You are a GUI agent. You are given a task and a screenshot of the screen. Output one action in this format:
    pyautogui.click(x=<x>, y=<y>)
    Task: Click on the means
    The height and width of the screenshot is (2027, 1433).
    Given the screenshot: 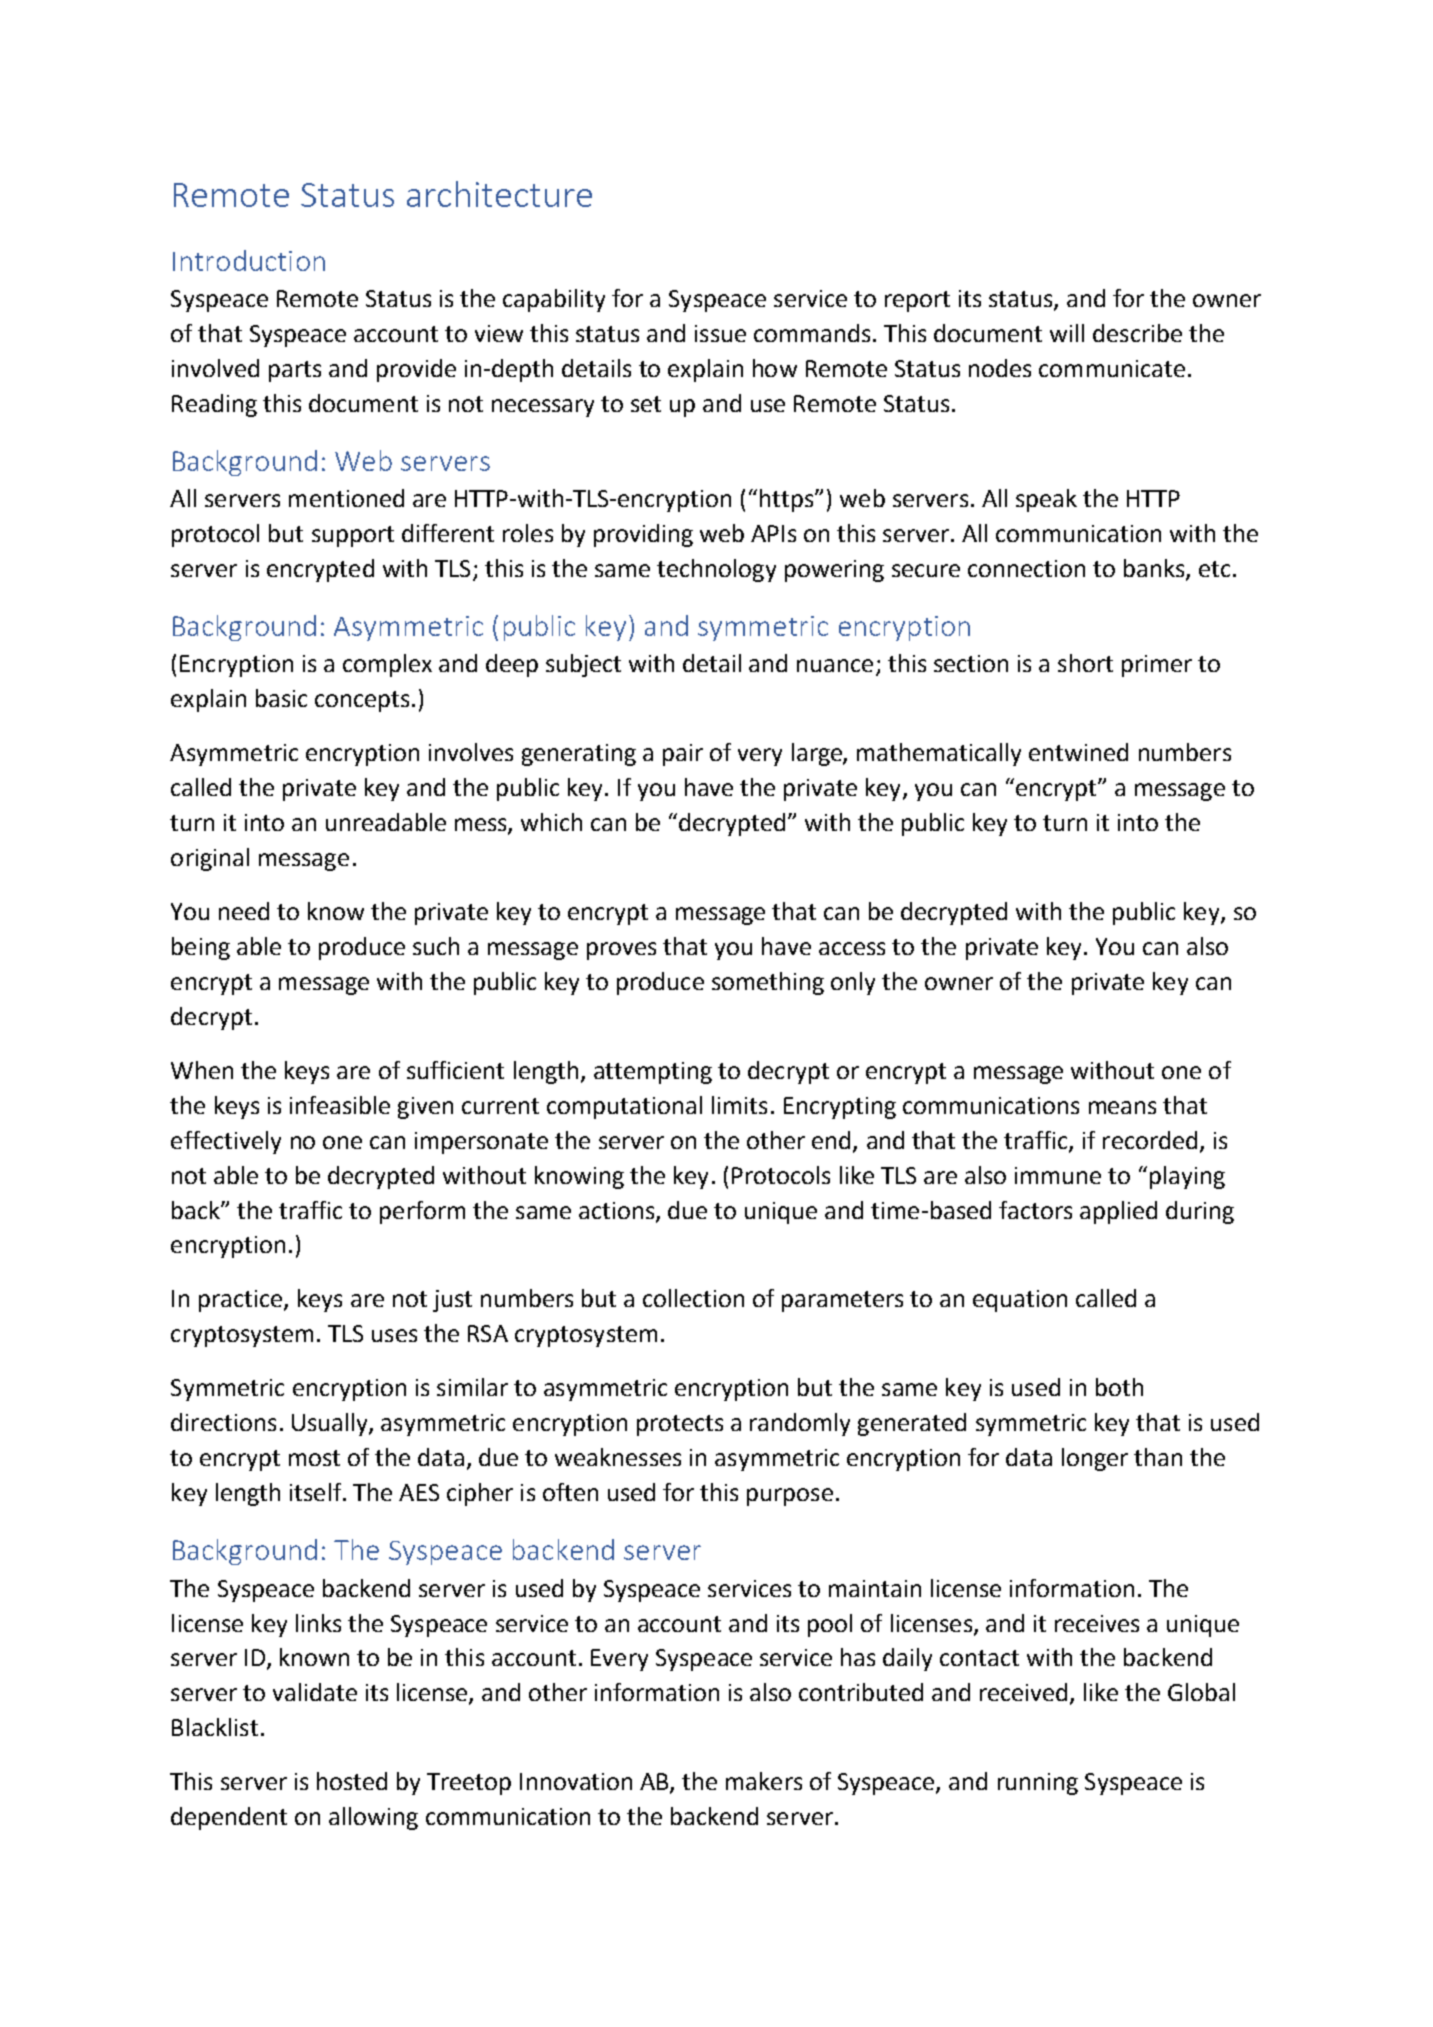 What is the action you would take?
    pyautogui.click(x=1122, y=1107)
